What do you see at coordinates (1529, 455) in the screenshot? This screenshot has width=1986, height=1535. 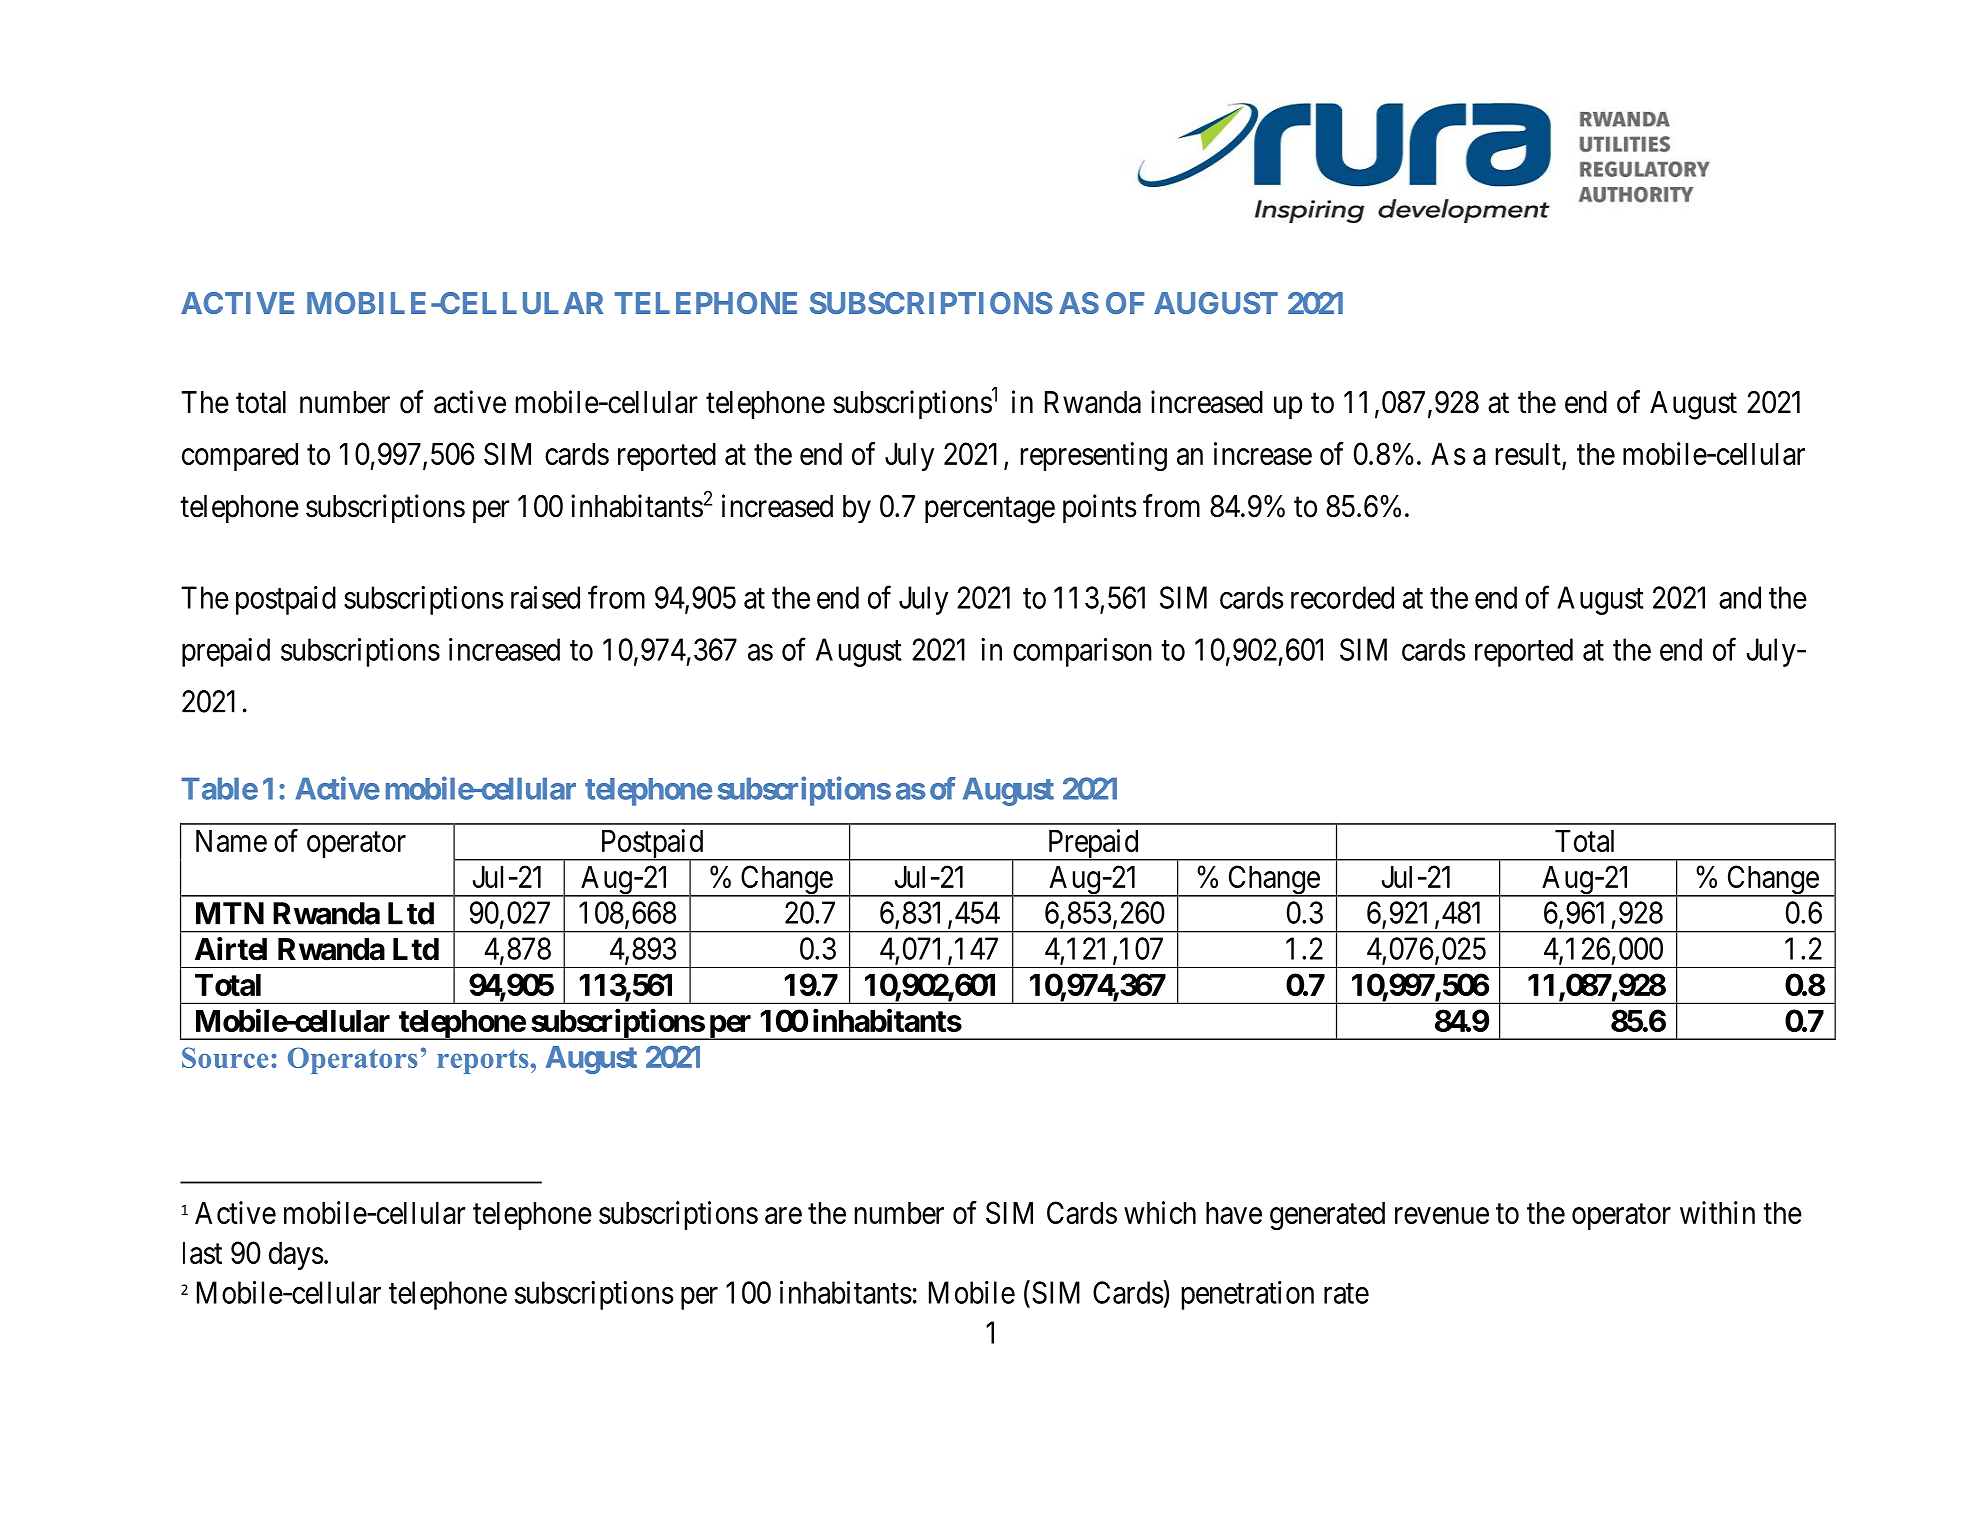 I see `result` at bounding box center [1529, 455].
